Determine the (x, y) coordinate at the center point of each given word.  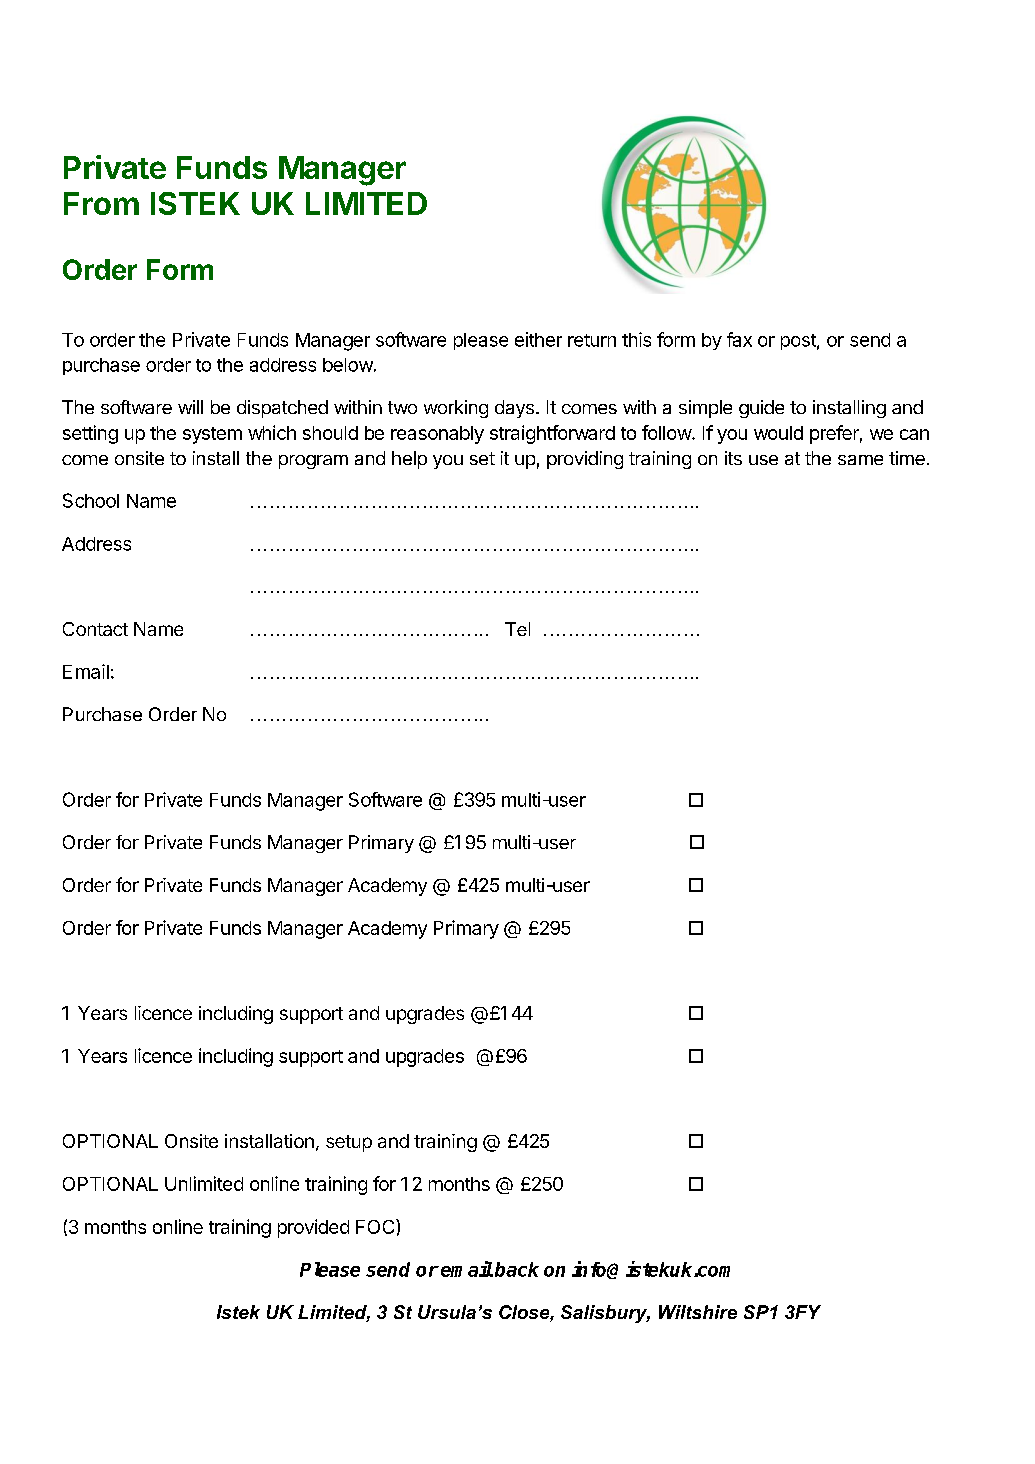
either (538, 339)
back (517, 1269)
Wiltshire (698, 1312)
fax (739, 339)
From (101, 203)
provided (313, 1228)
